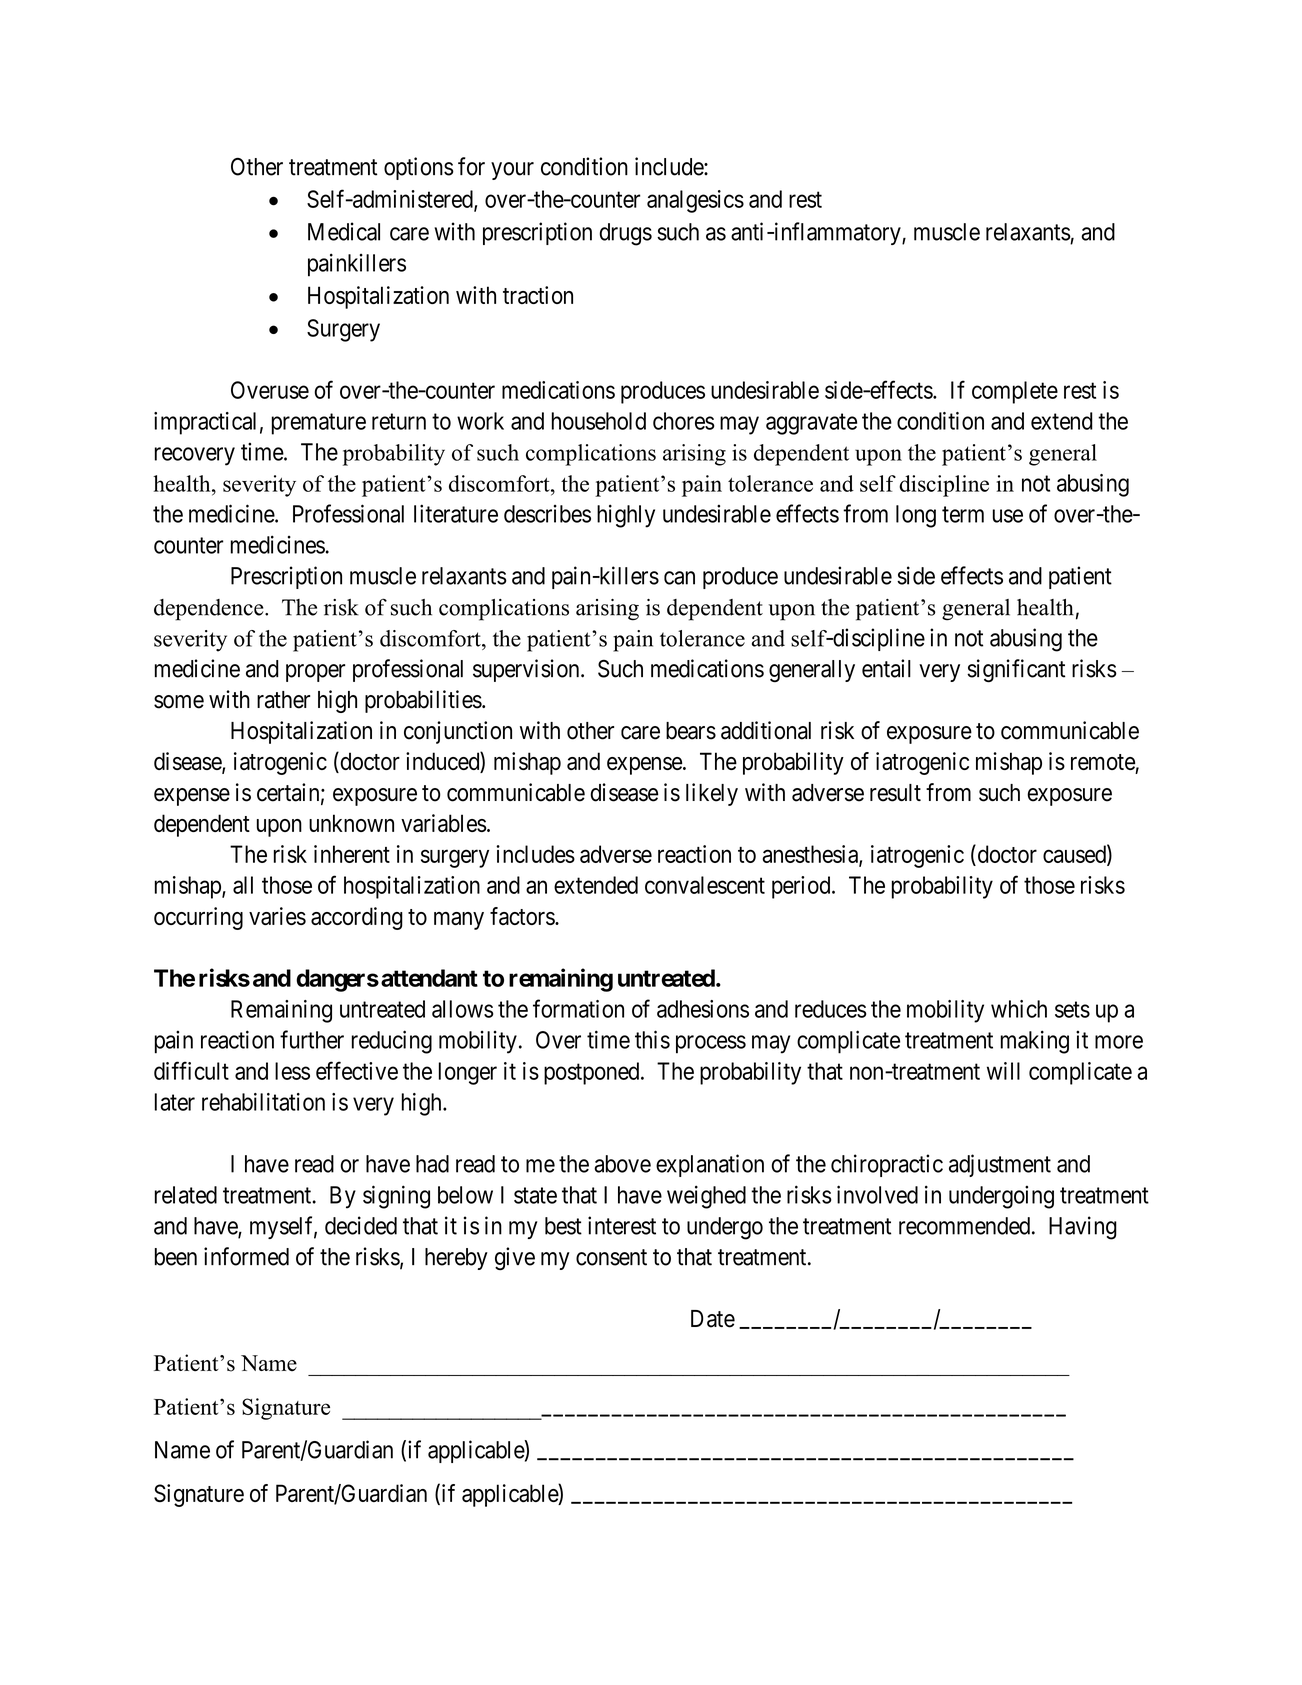 The image size is (1302, 1685). Describe the element at coordinates (1015, 392) in the document. I see `complete` at that location.
